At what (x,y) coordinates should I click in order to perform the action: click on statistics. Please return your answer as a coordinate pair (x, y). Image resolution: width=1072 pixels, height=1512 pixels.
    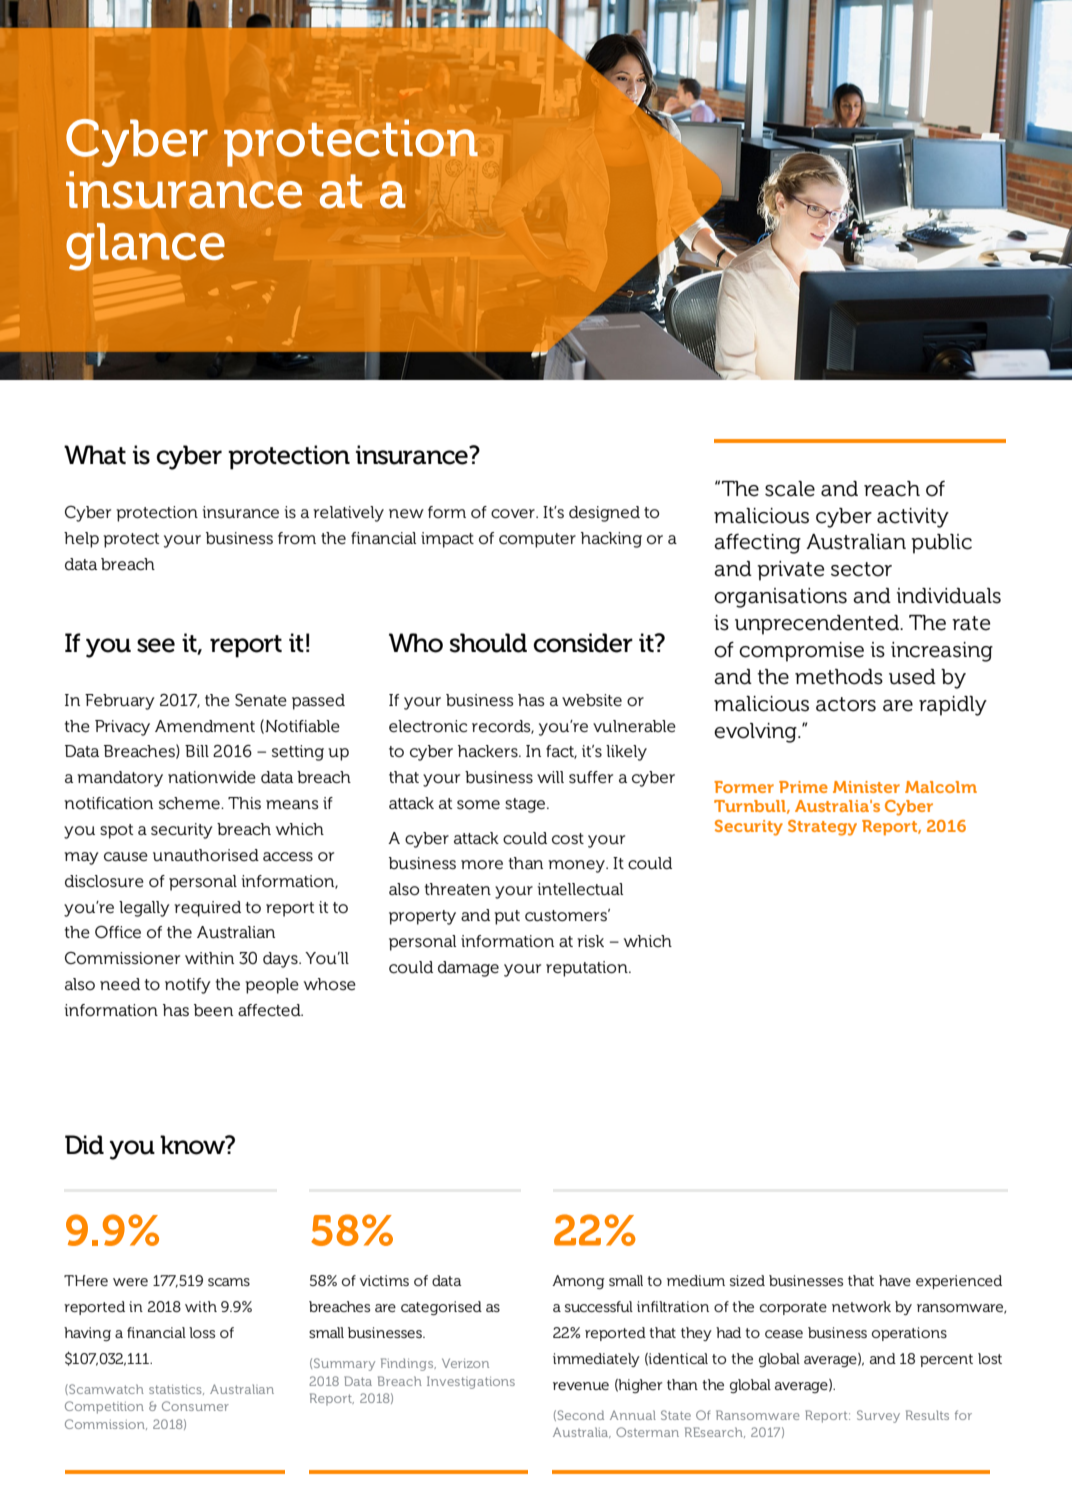
    Looking at the image, I should click on (176, 1390).
